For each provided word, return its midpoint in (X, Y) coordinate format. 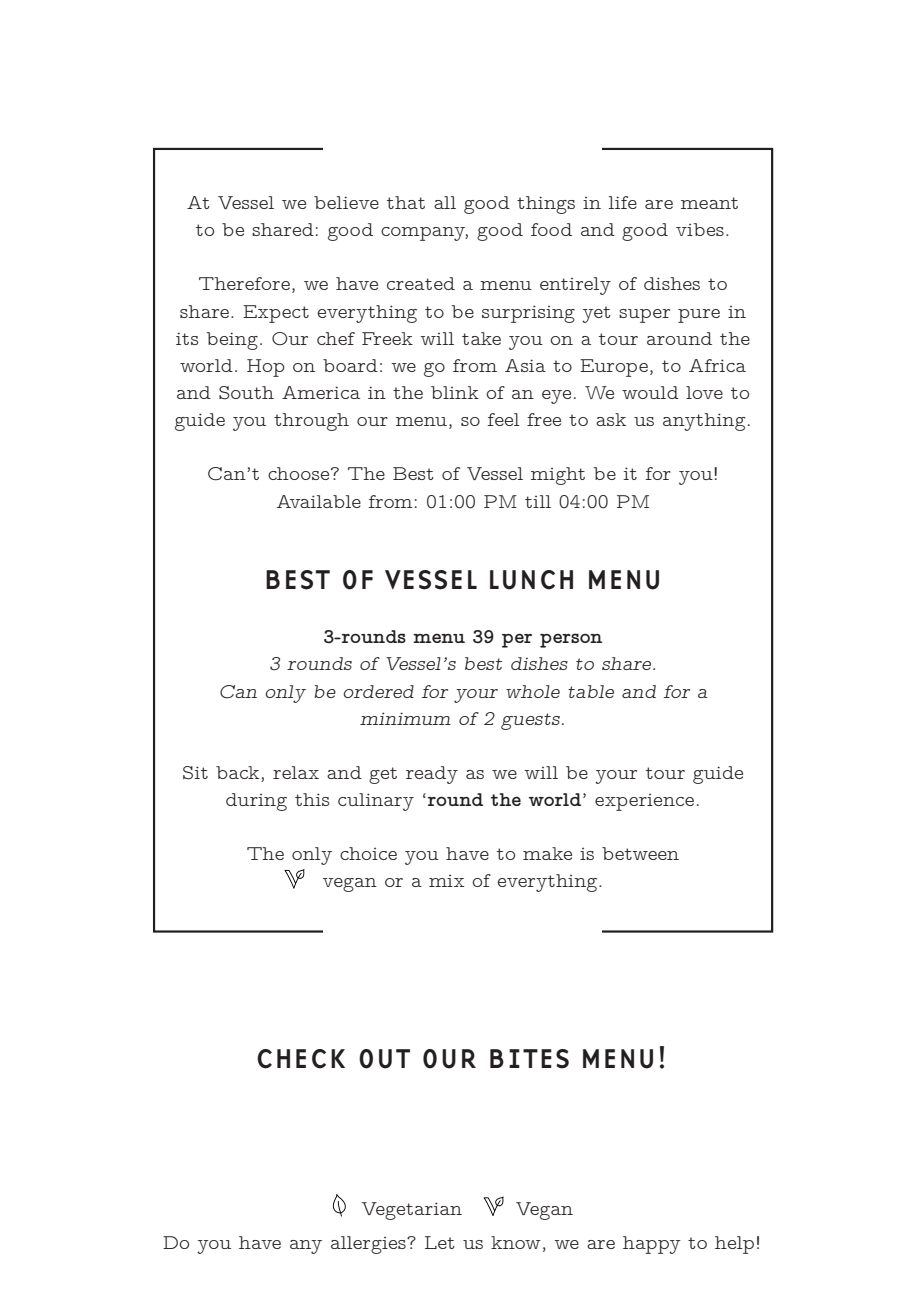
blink (455, 392)
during (256, 802)
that (406, 202)
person (571, 640)
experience (644, 802)
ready (432, 775)
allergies (369, 1245)
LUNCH (531, 580)
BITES (529, 1059)
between (640, 853)
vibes (700, 229)
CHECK (301, 1059)
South (246, 393)
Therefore (244, 283)
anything (704, 422)
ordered (378, 691)
